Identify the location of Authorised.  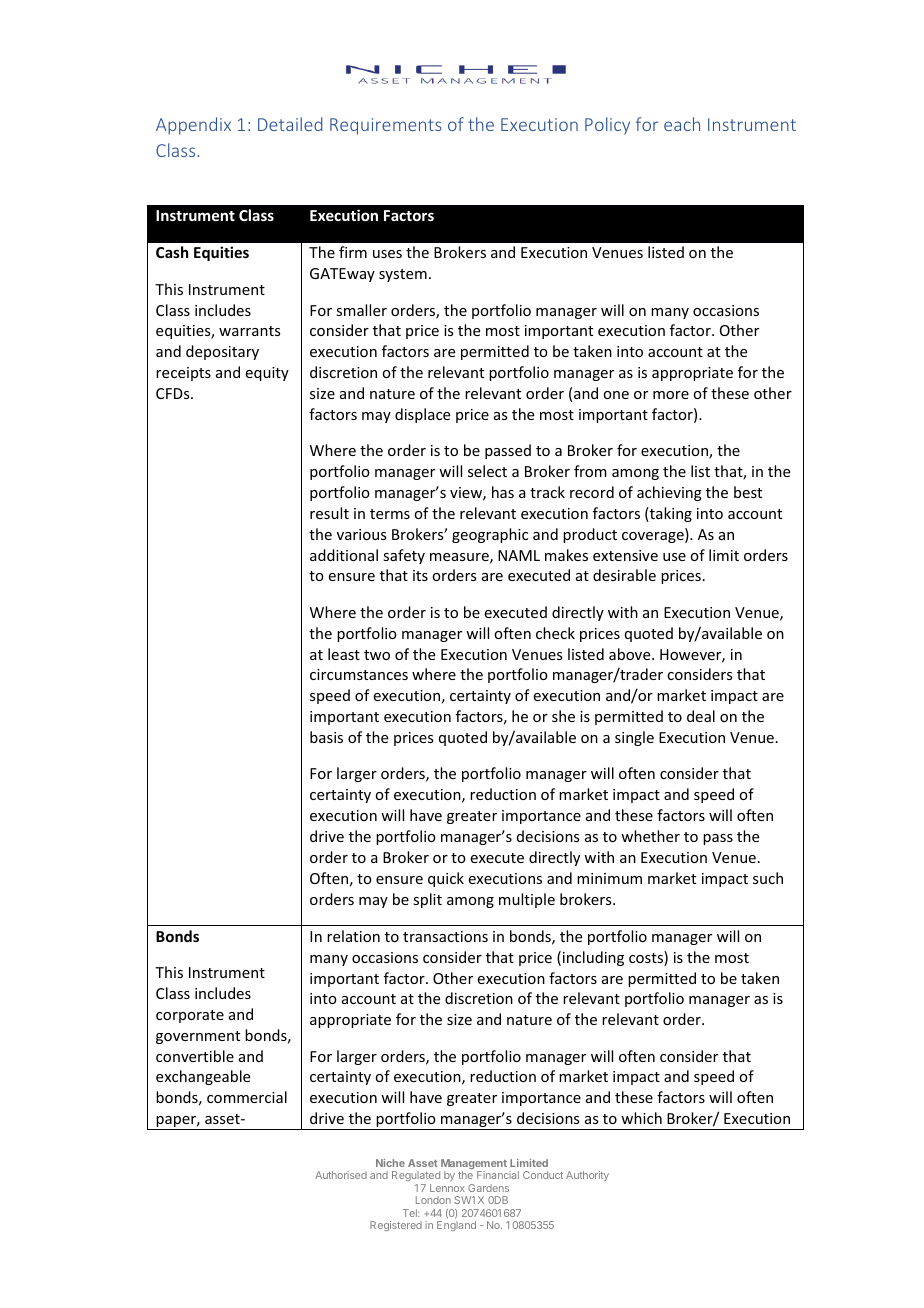
(341, 1175).
